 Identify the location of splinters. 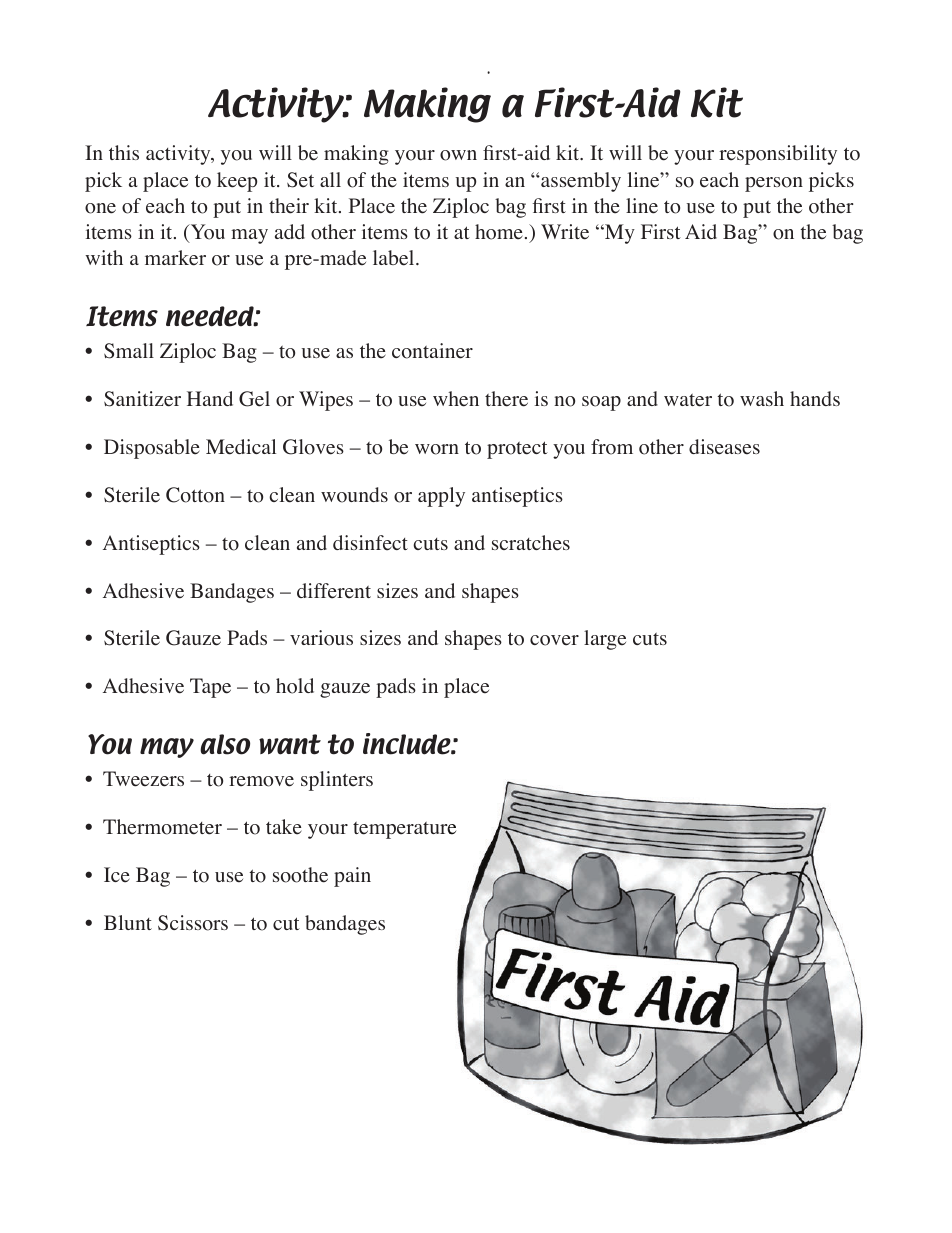
(337, 781).
